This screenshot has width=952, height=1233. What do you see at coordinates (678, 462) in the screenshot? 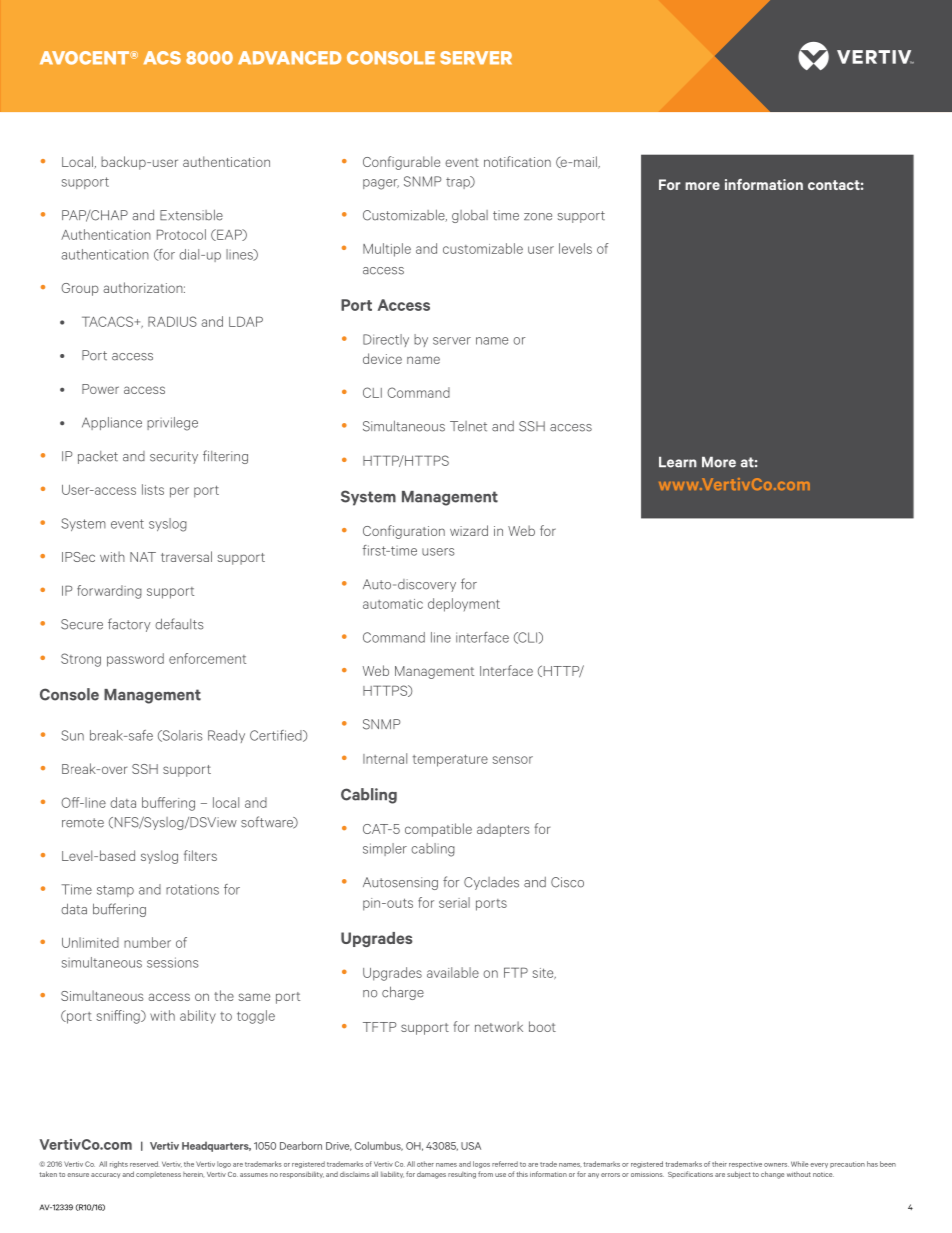
I see `Learn` at bounding box center [678, 462].
